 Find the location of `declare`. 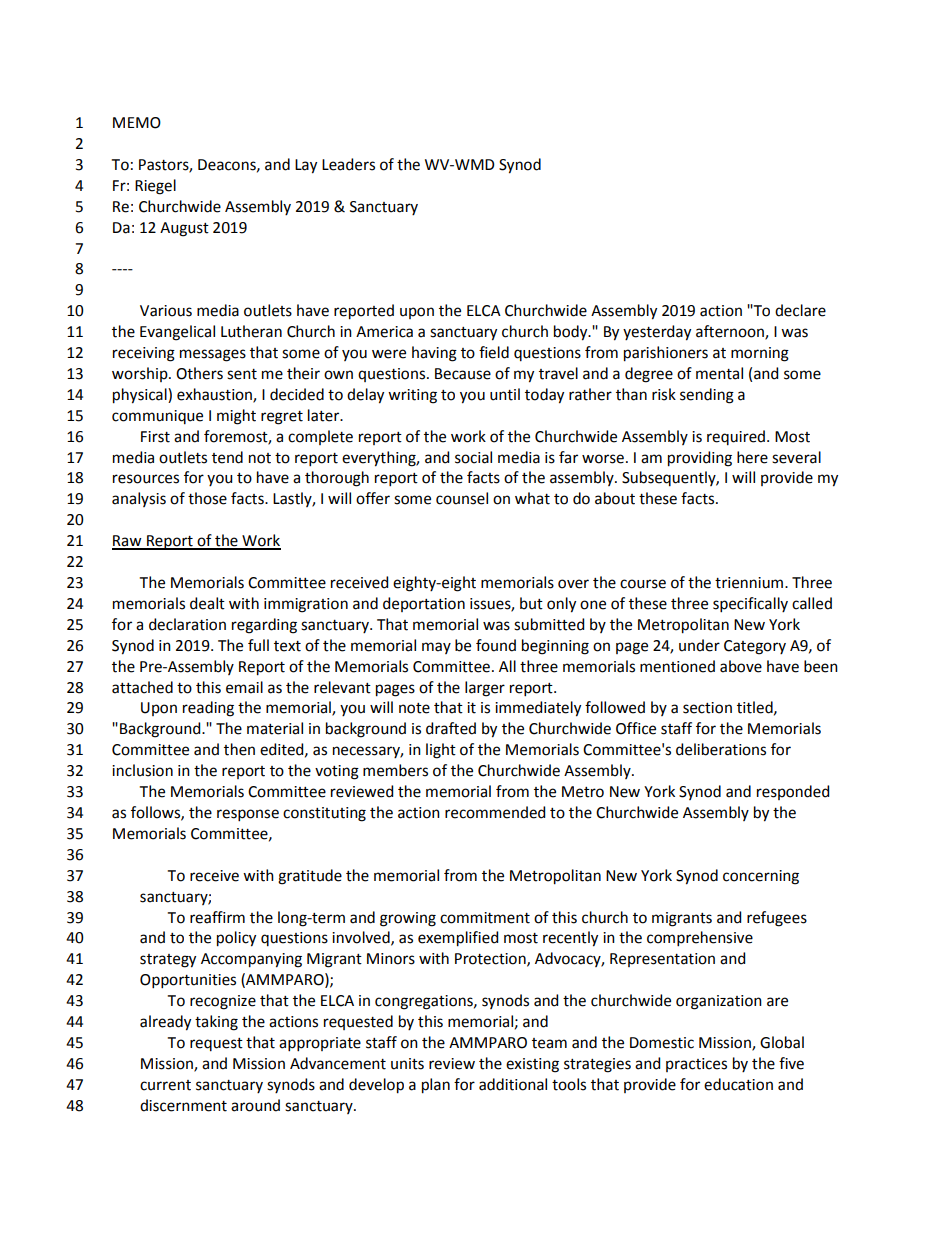

declare is located at coordinates (800, 310).
